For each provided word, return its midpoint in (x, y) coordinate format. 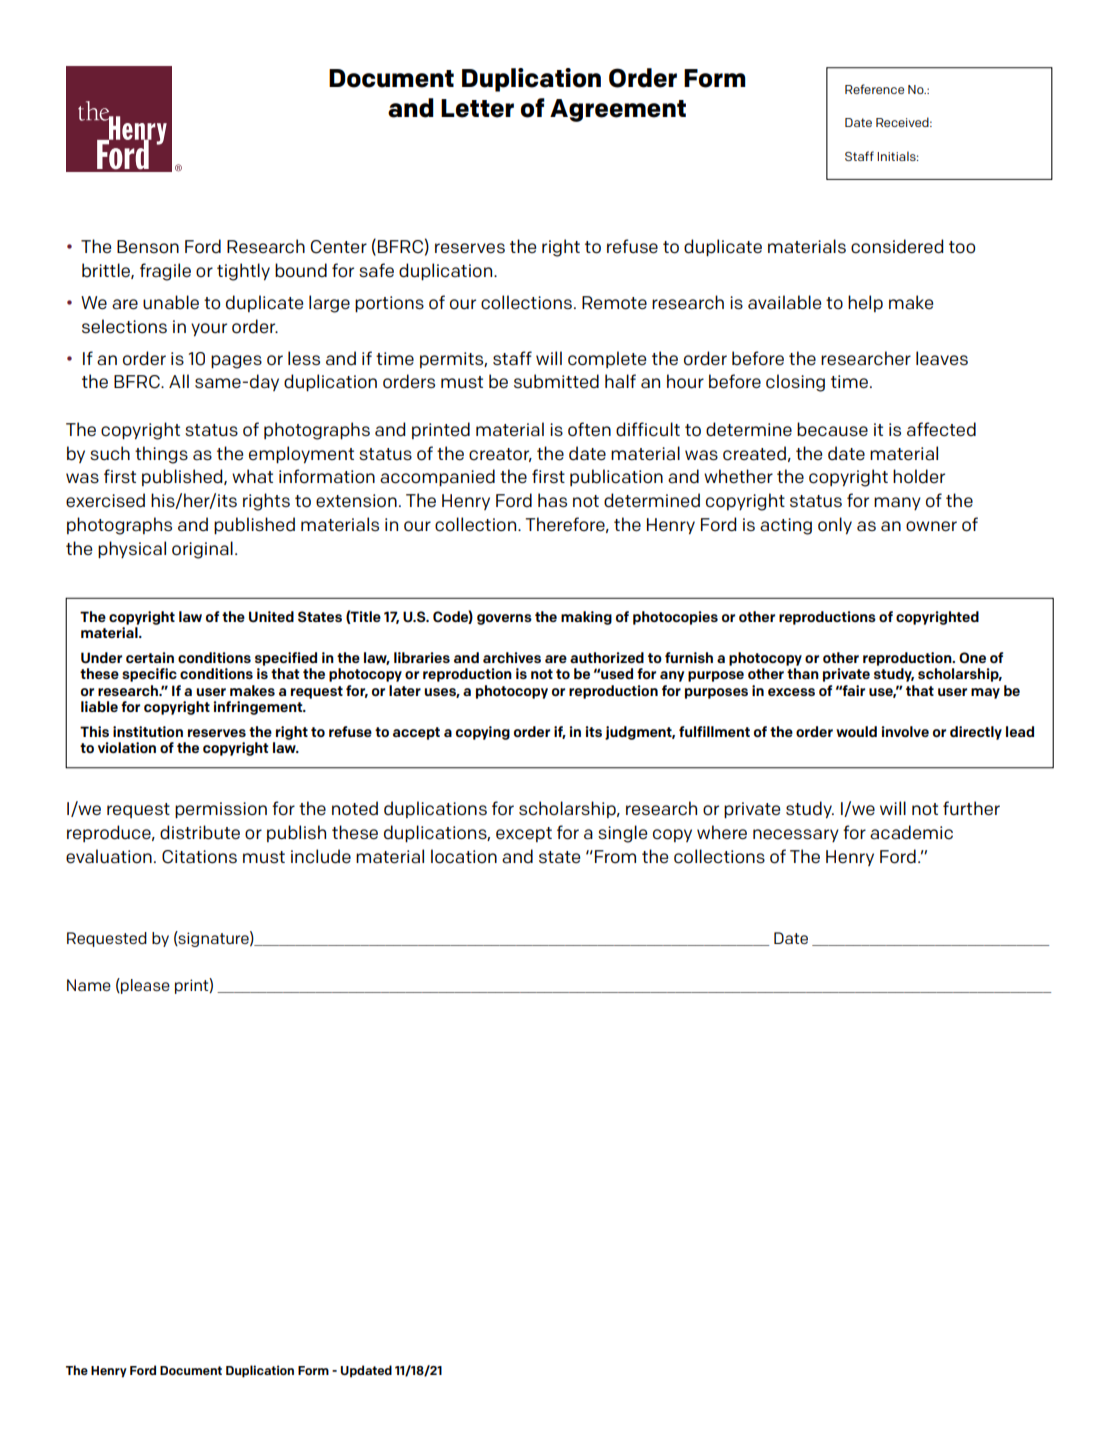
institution (148, 731)
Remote (614, 303)
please (144, 986)
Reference (874, 89)
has (552, 500)
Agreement (618, 110)
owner (931, 526)
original (202, 550)
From (615, 857)
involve (905, 731)
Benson (148, 247)
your (209, 329)
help (865, 303)
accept (416, 733)
